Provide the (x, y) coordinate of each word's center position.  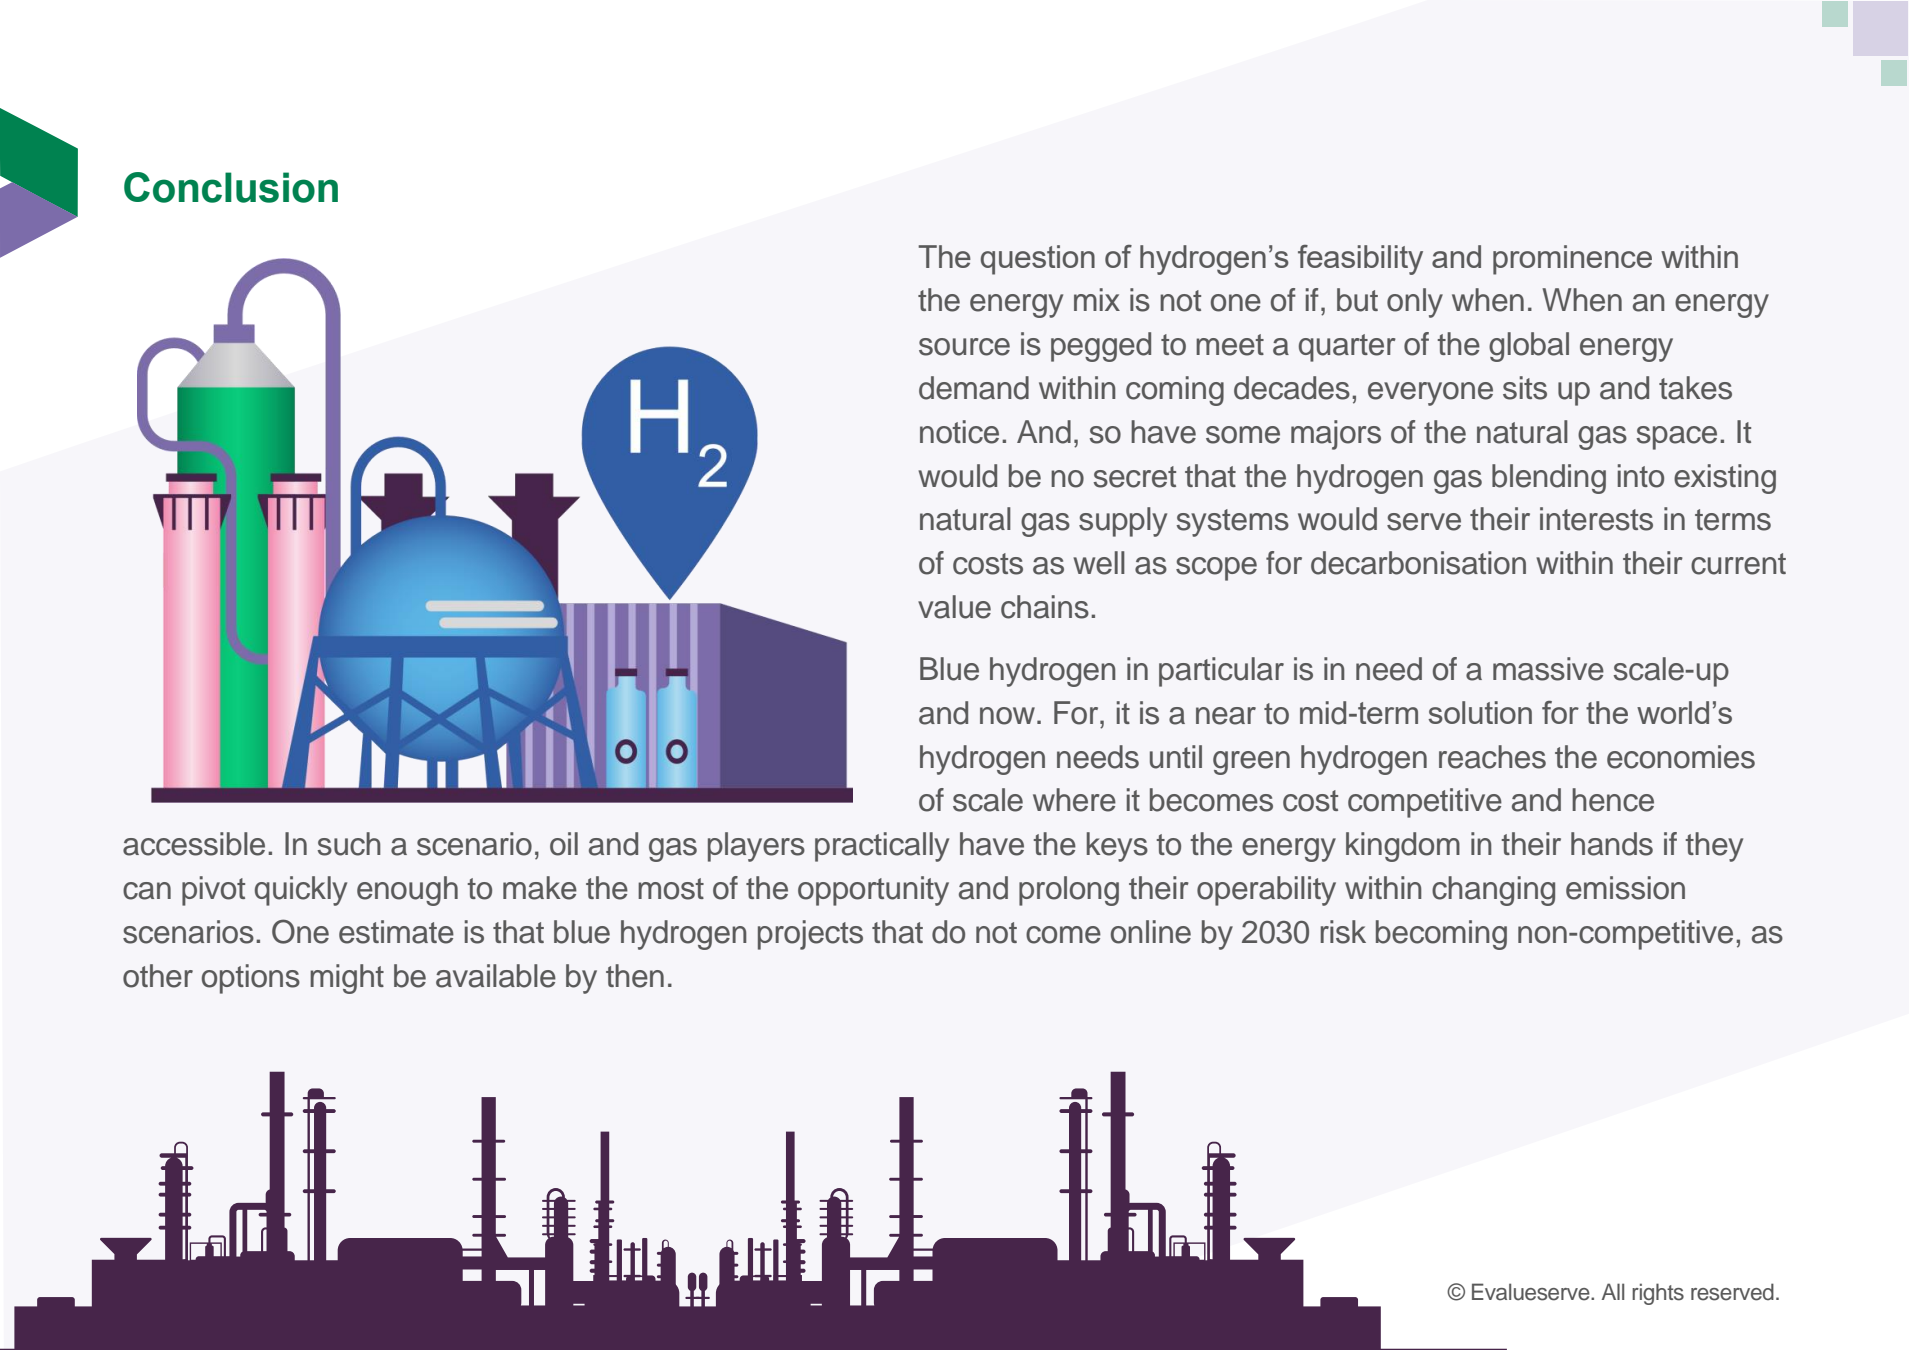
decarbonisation (1418, 563)
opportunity (873, 891)
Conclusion (231, 187)
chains (1045, 607)
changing (1493, 891)
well (1099, 563)
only (1415, 303)
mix (1097, 299)
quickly (301, 891)
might (347, 979)
